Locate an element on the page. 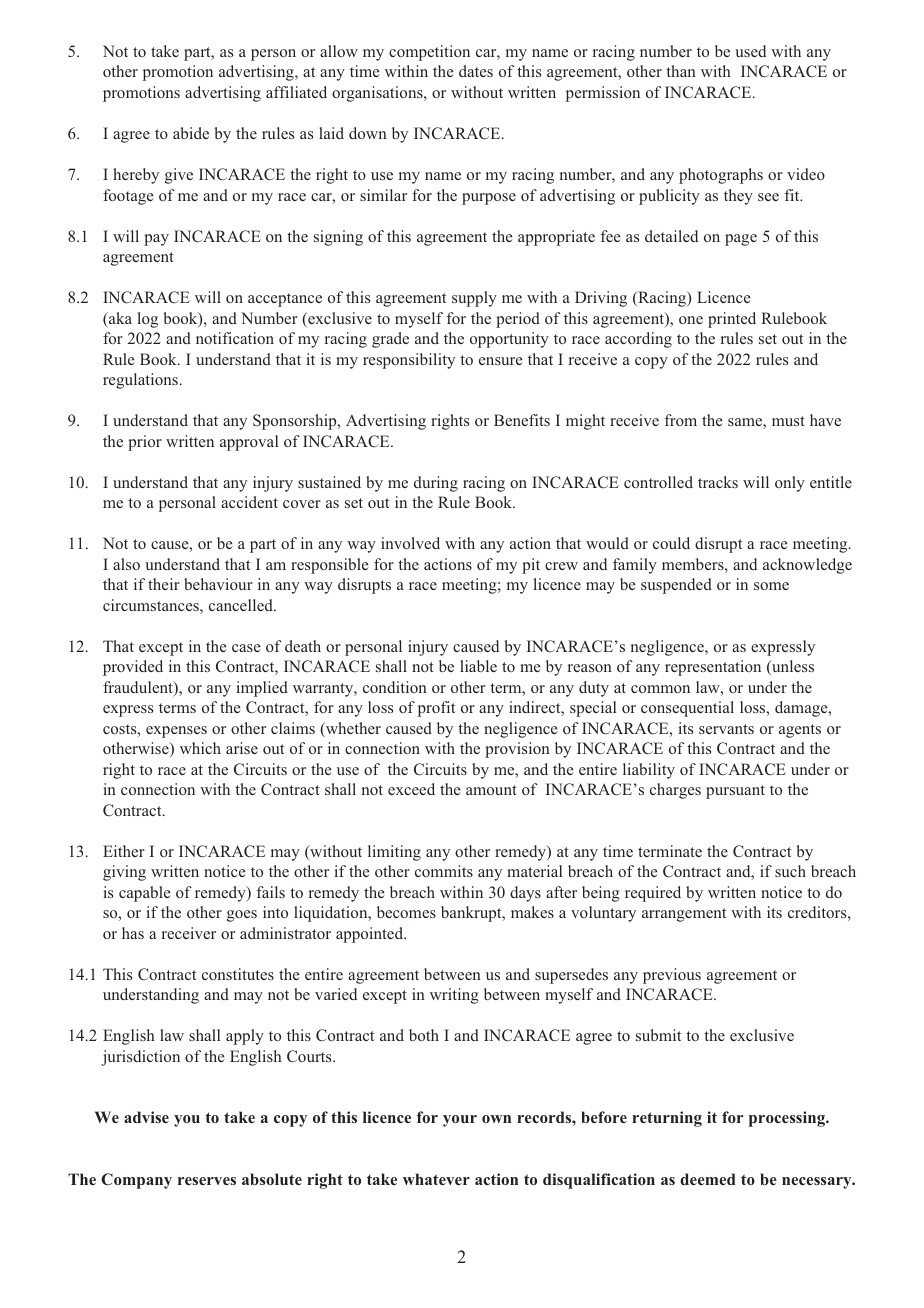 Image resolution: width=924 pixels, height=1308 pixels. deemed is located at coordinates (708, 1179).
